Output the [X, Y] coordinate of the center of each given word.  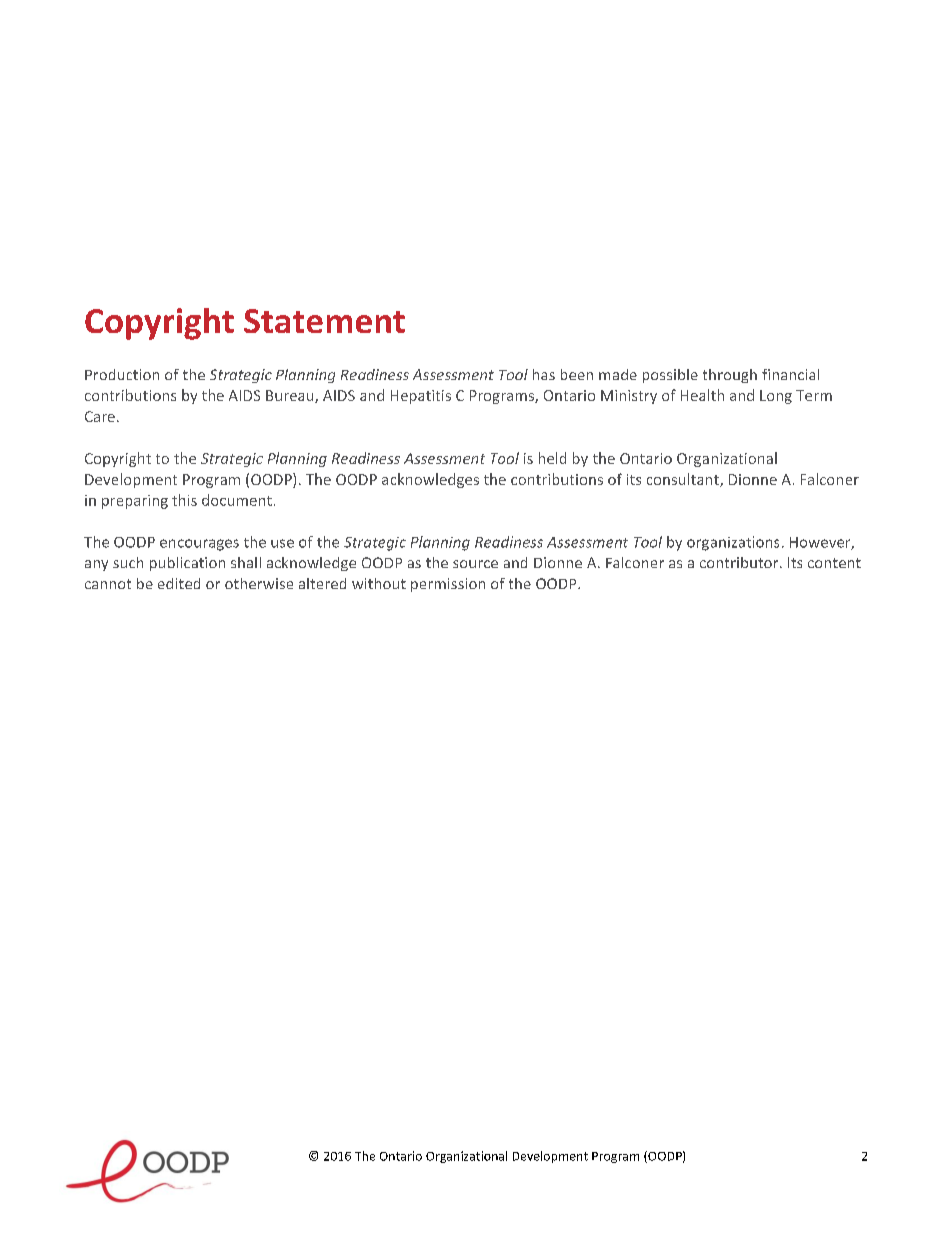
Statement [324, 321]
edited [179, 583]
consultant [684, 480]
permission [448, 585]
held [552, 458]
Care [100, 416]
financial [790, 374]
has [544, 374]
